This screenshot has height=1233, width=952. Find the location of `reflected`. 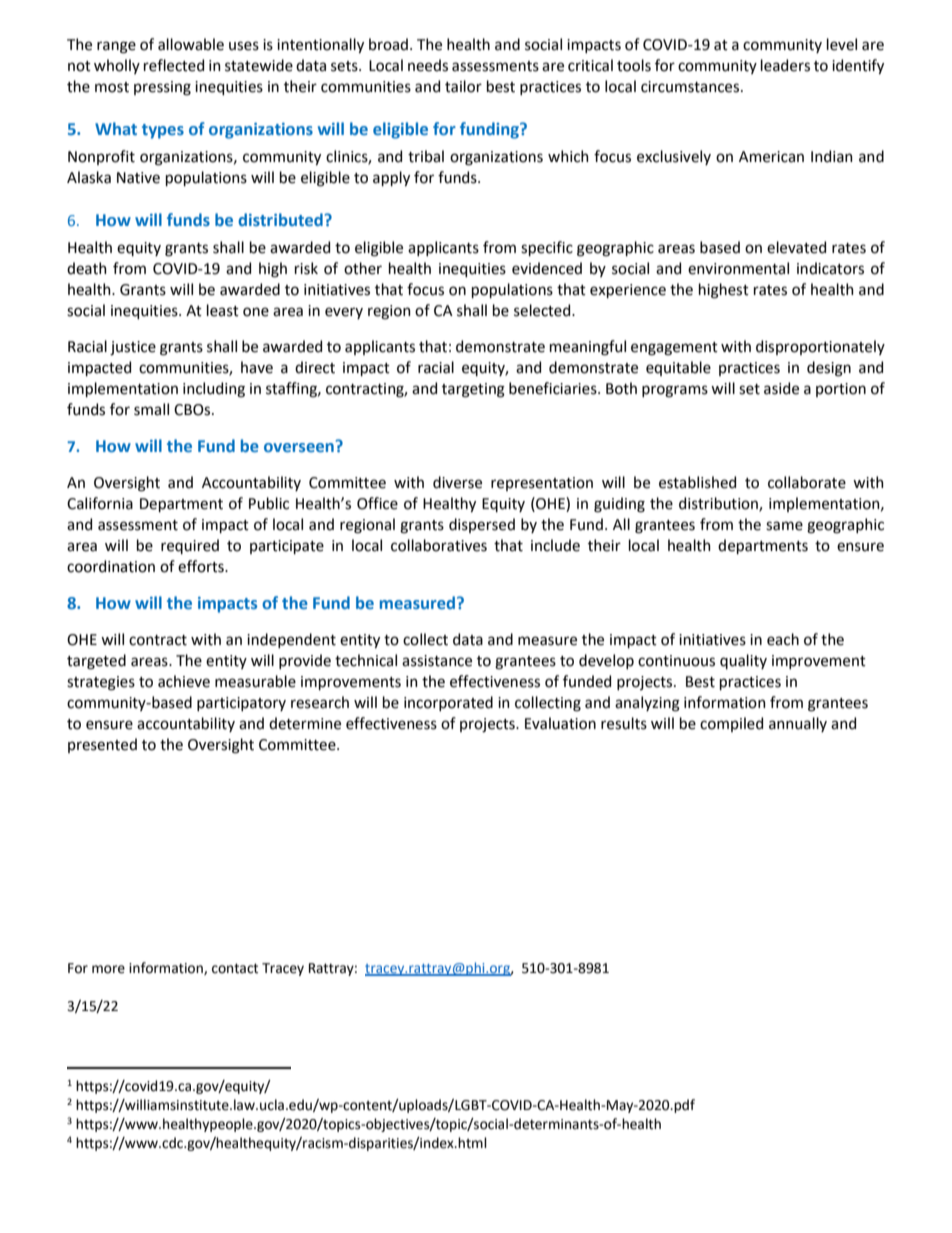

reflected is located at coordinates (174, 65).
